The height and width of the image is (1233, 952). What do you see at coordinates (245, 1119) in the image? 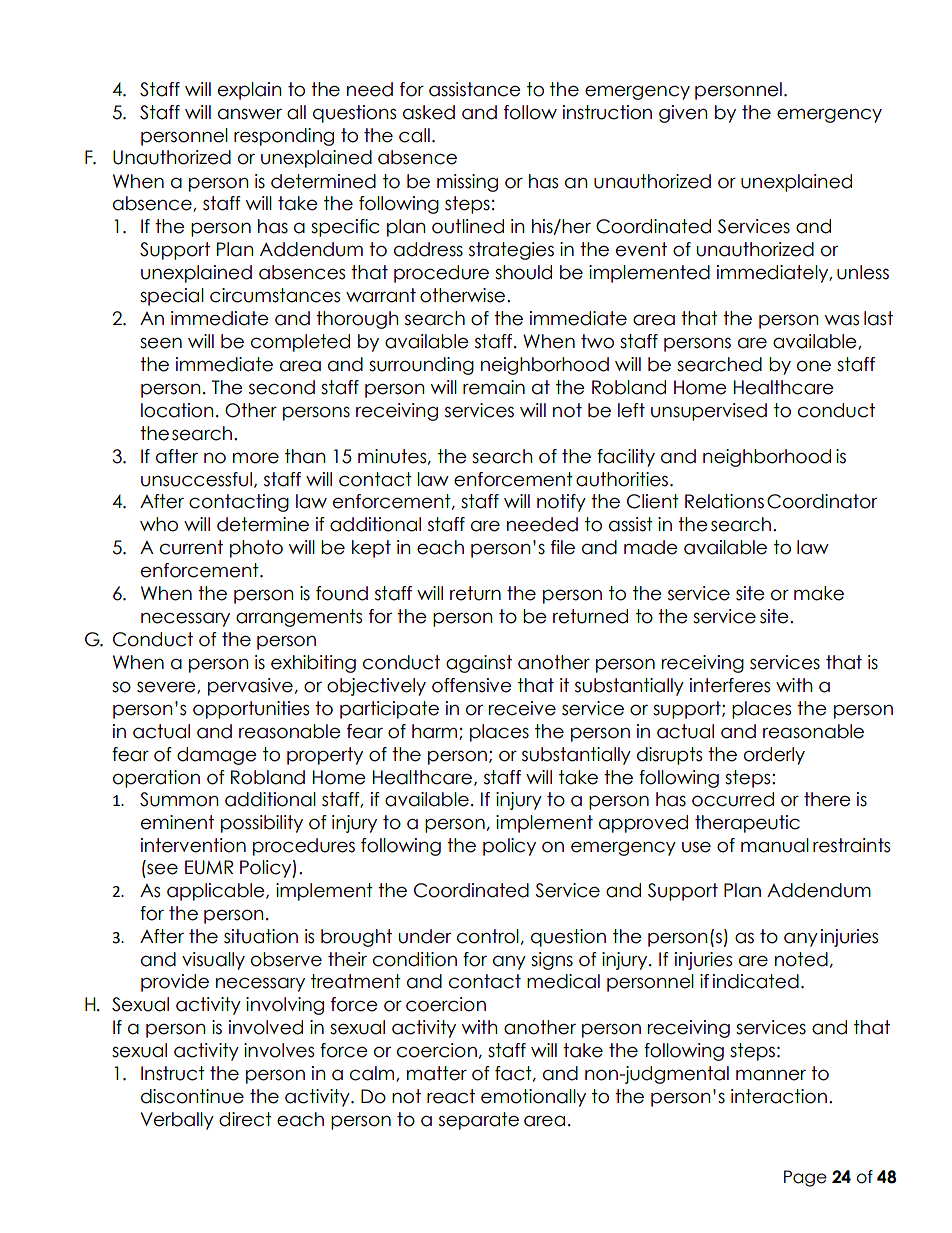
I see `direct` at bounding box center [245, 1119].
